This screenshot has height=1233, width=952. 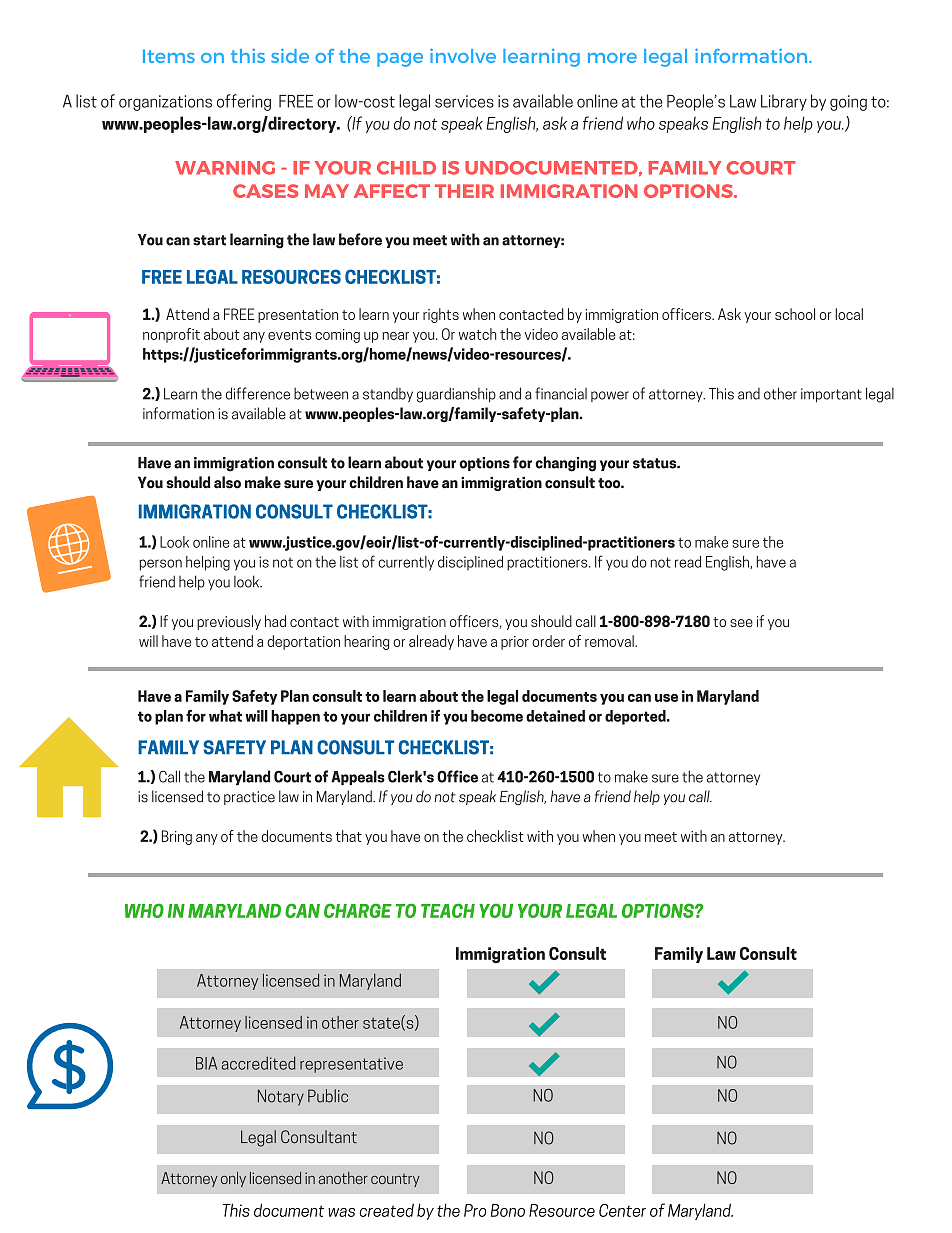 I want to click on Bring, so click(x=177, y=837).
